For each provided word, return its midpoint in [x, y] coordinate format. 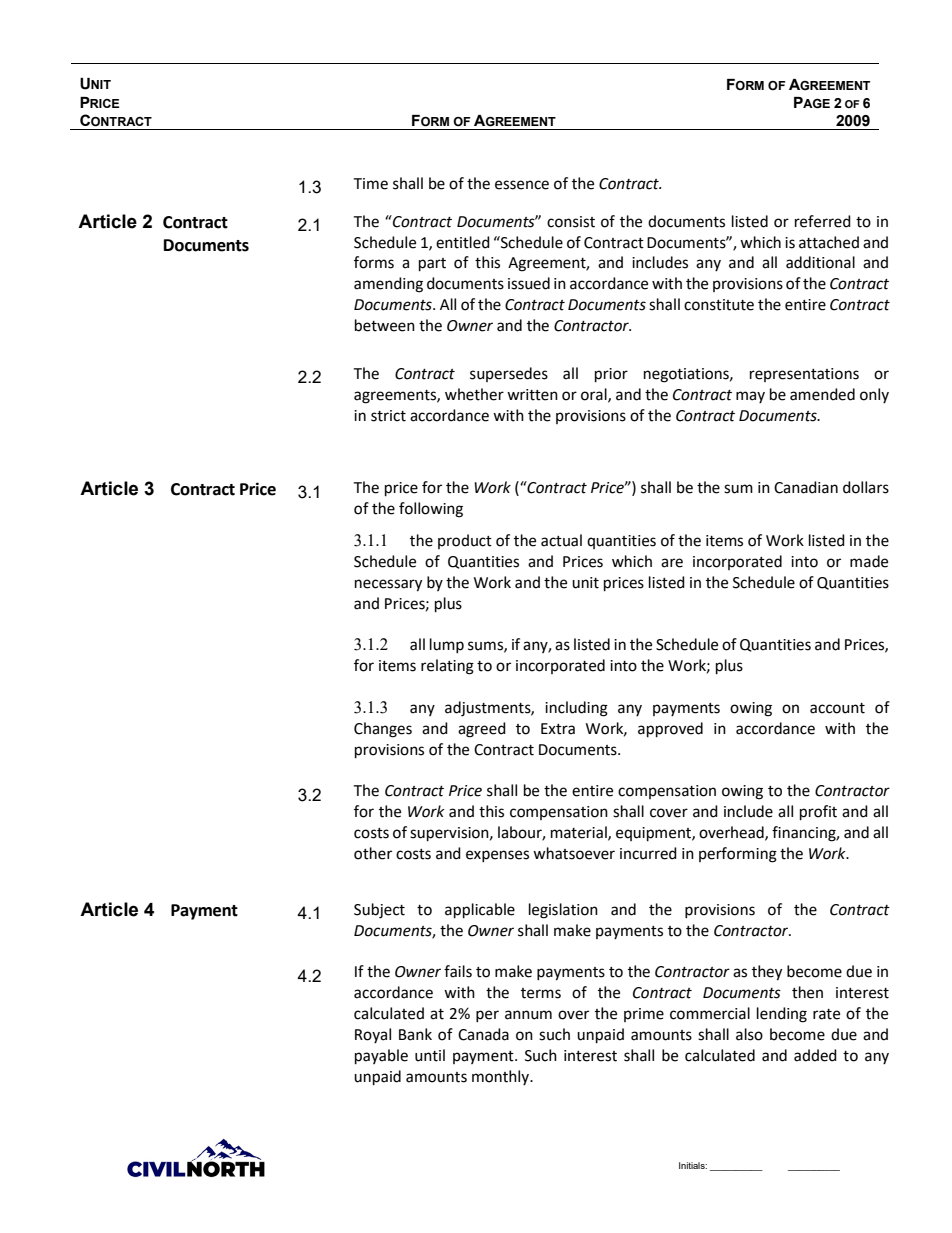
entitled [463, 242]
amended [822, 394]
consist [571, 222]
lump [447, 645]
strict [388, 416]
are [672, 563]
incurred [648, 853]
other [373, 853]
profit [818, 813]
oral [595, 395]
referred [823, 221]
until [430, 1055]
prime [644, 1015]
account [837, 708]
